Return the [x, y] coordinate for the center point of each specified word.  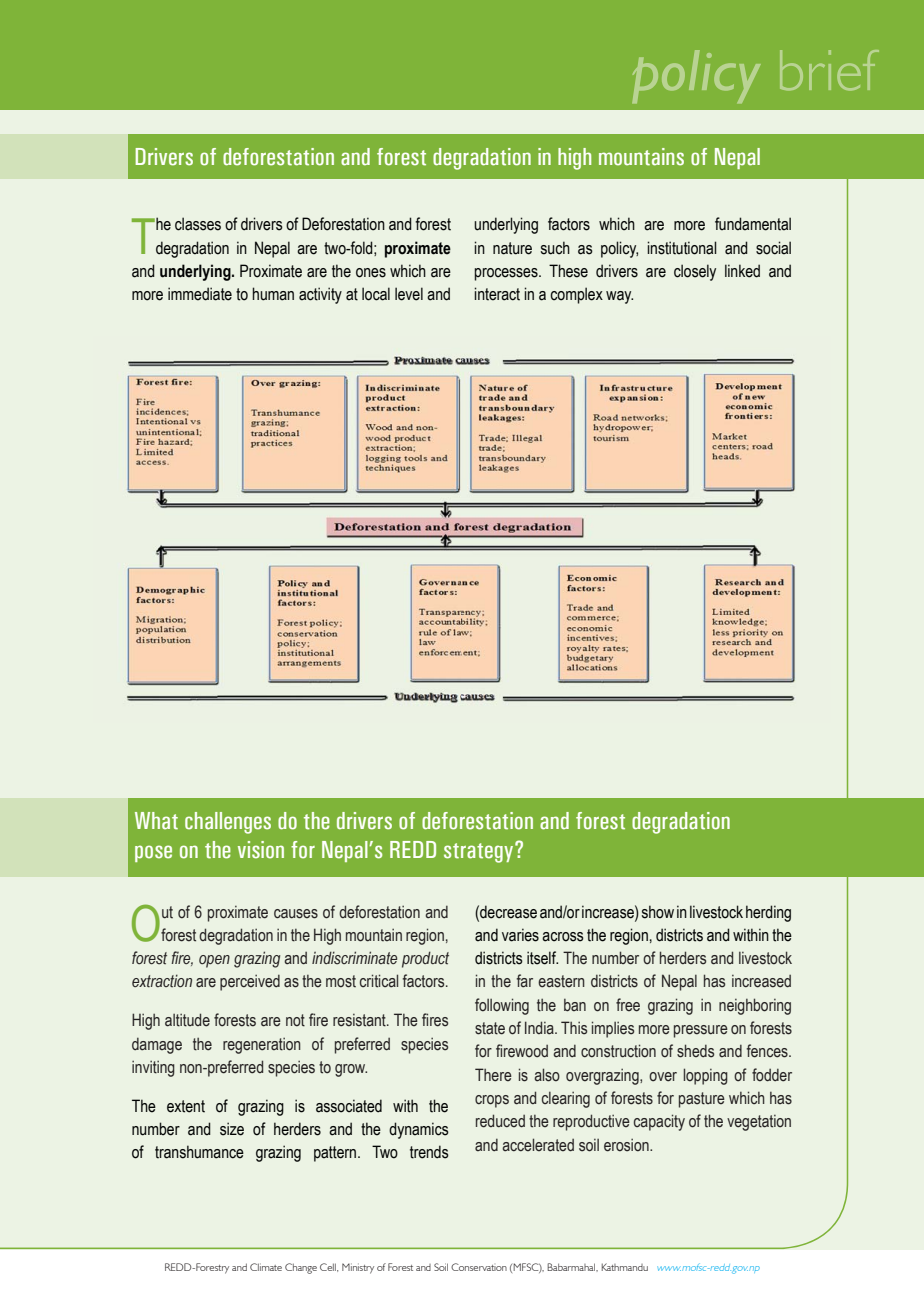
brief [829, 70]
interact [497, 294]
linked [742, 271]
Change [301, 1268]
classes [198, 224]
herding [768, 913]
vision [261, 850]
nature [512, 248]
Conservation [479, 1267]
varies [520, 935]
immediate [200, 294]
